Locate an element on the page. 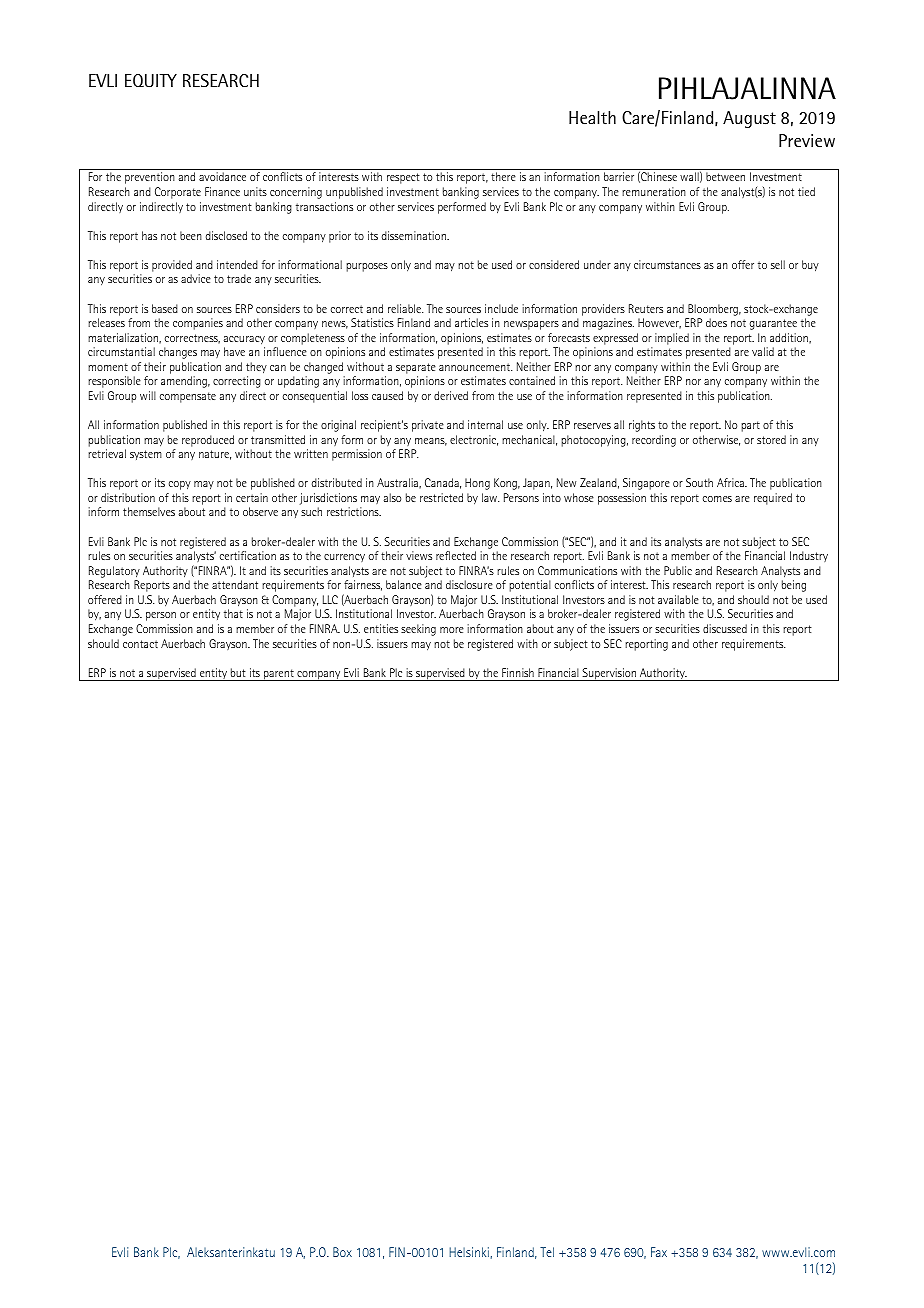  contact is located at coordinates (140, 644).
